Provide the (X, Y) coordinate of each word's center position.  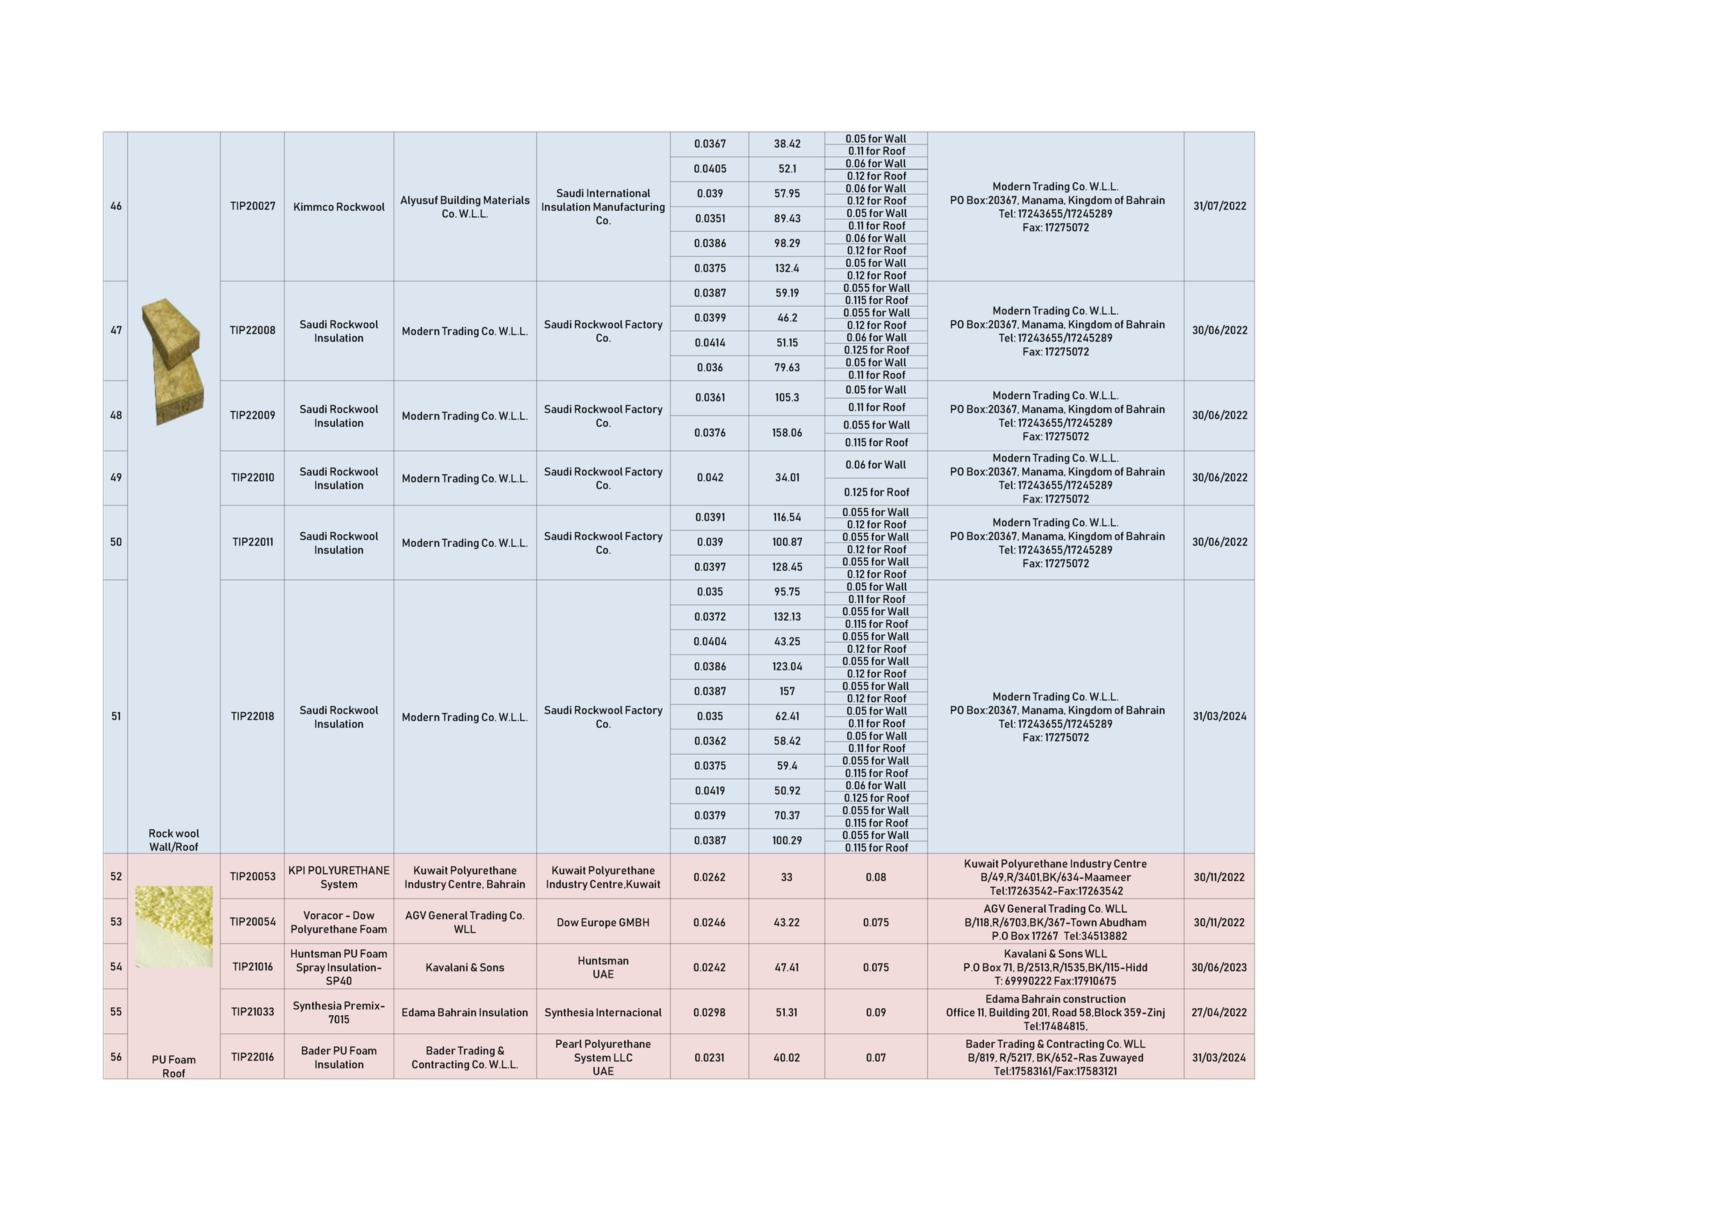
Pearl (569, 1043)
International (618, 193)
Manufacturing (629, 207)
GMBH (634, 922)
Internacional (629, 1012)
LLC (623, 1057)
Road (1064, 1012)
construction (1094, 998)
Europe (598, 923)
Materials (507, 200)
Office (960, 1012)
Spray (310, 968)
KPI (297, 870)
